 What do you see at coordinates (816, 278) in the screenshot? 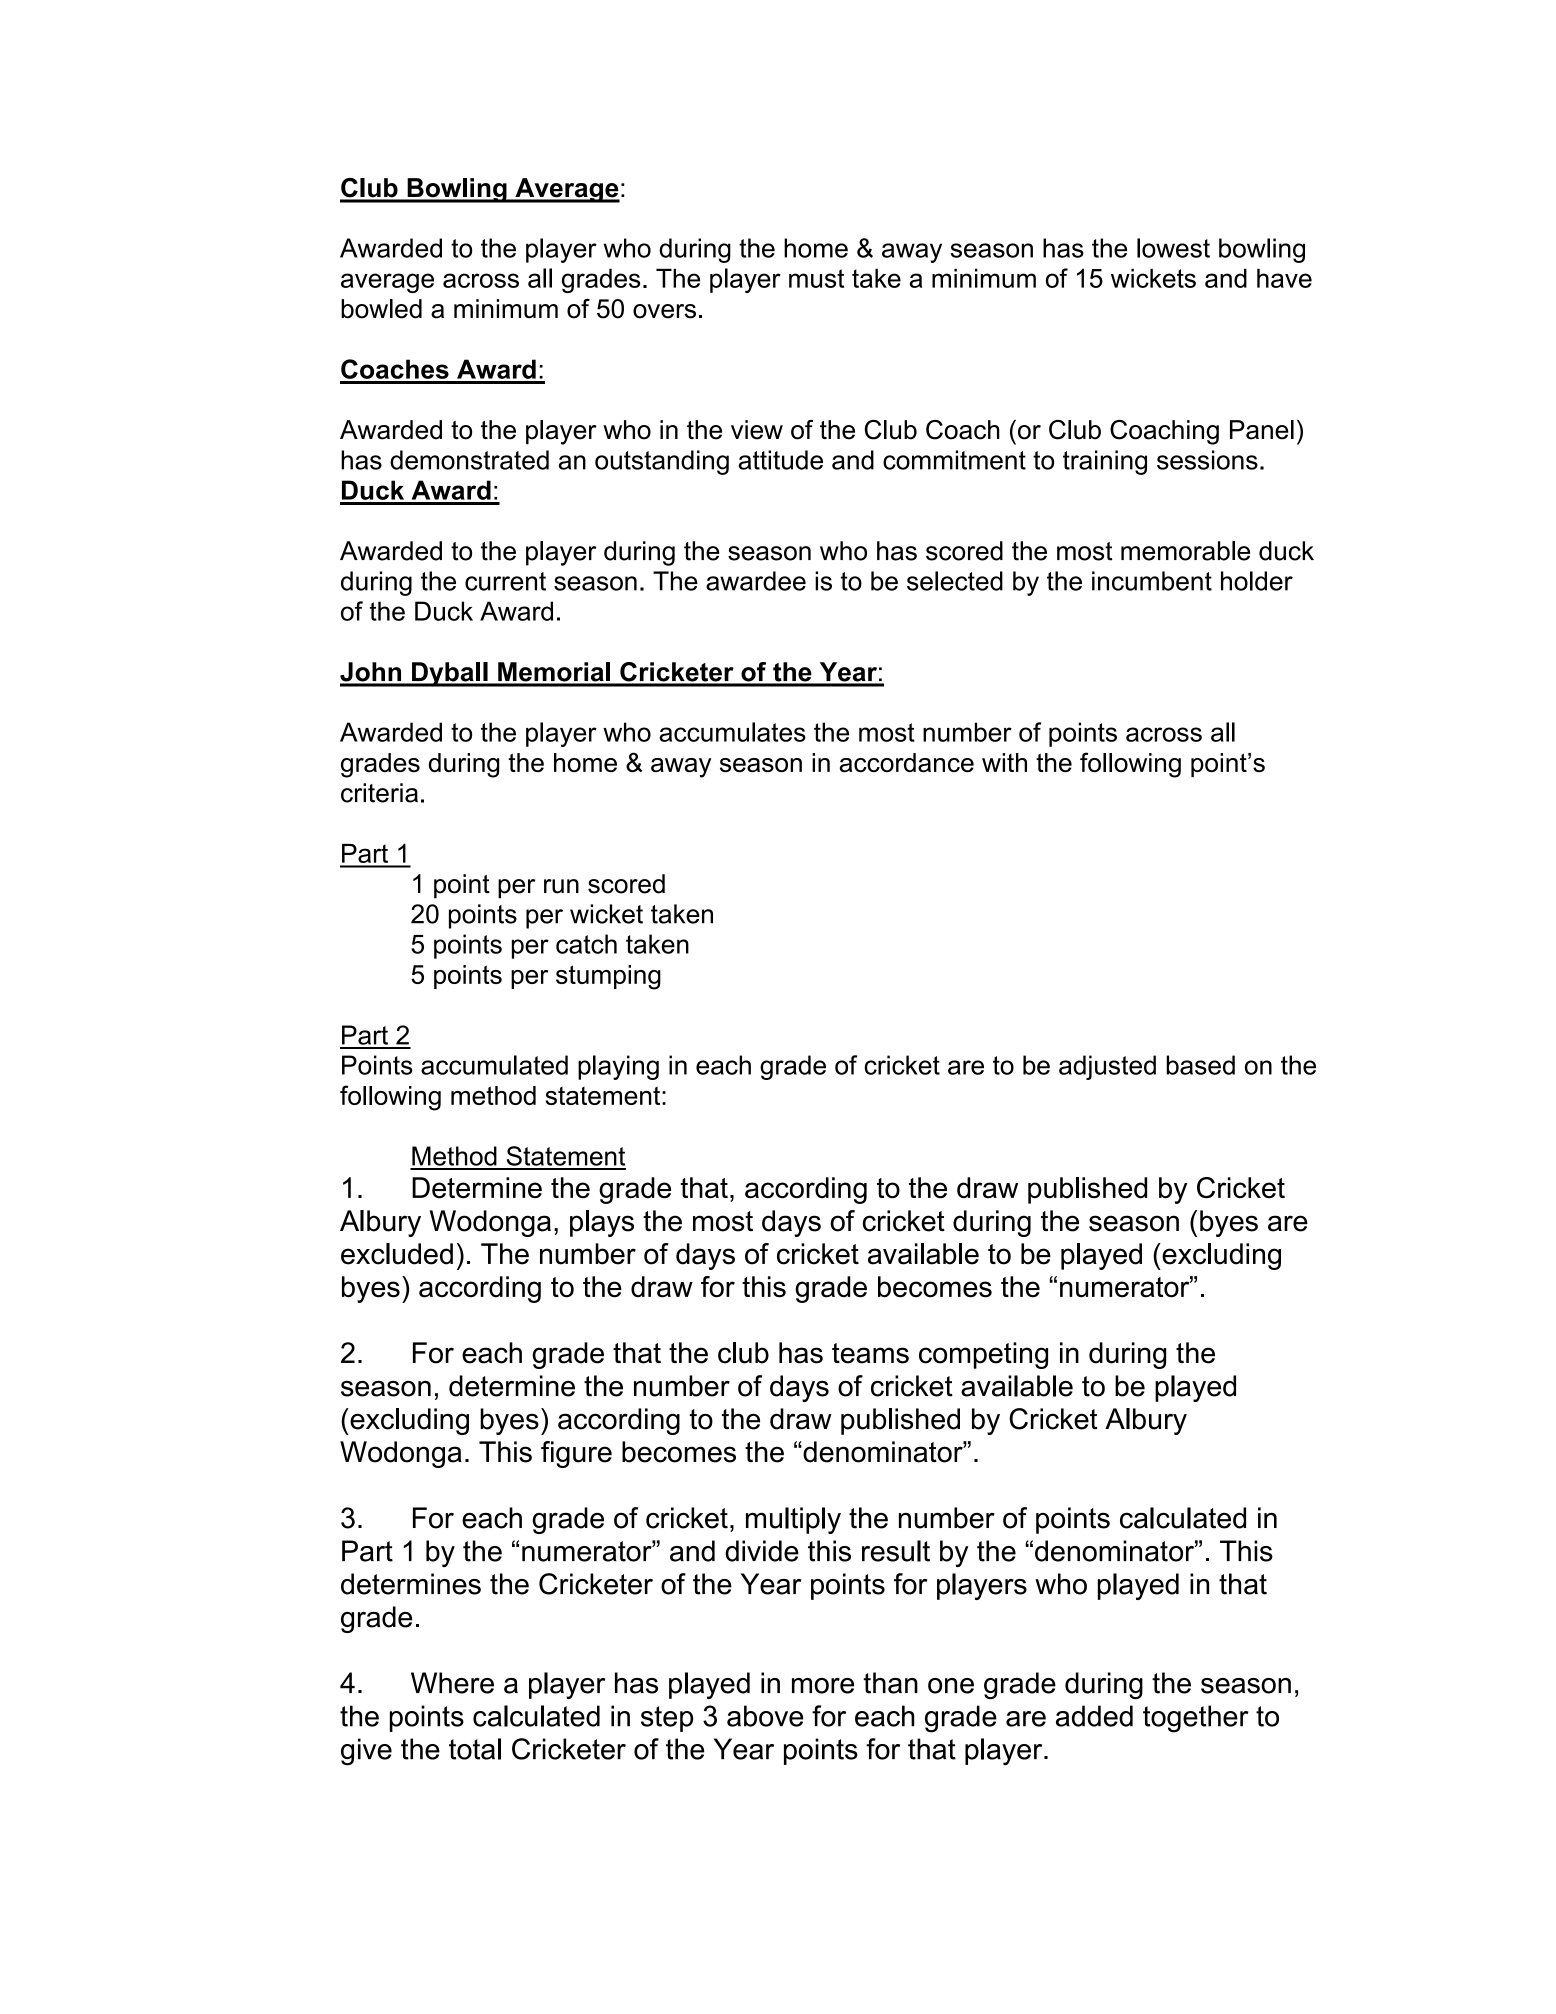
I see `must` at bounding box center [816, 278].
